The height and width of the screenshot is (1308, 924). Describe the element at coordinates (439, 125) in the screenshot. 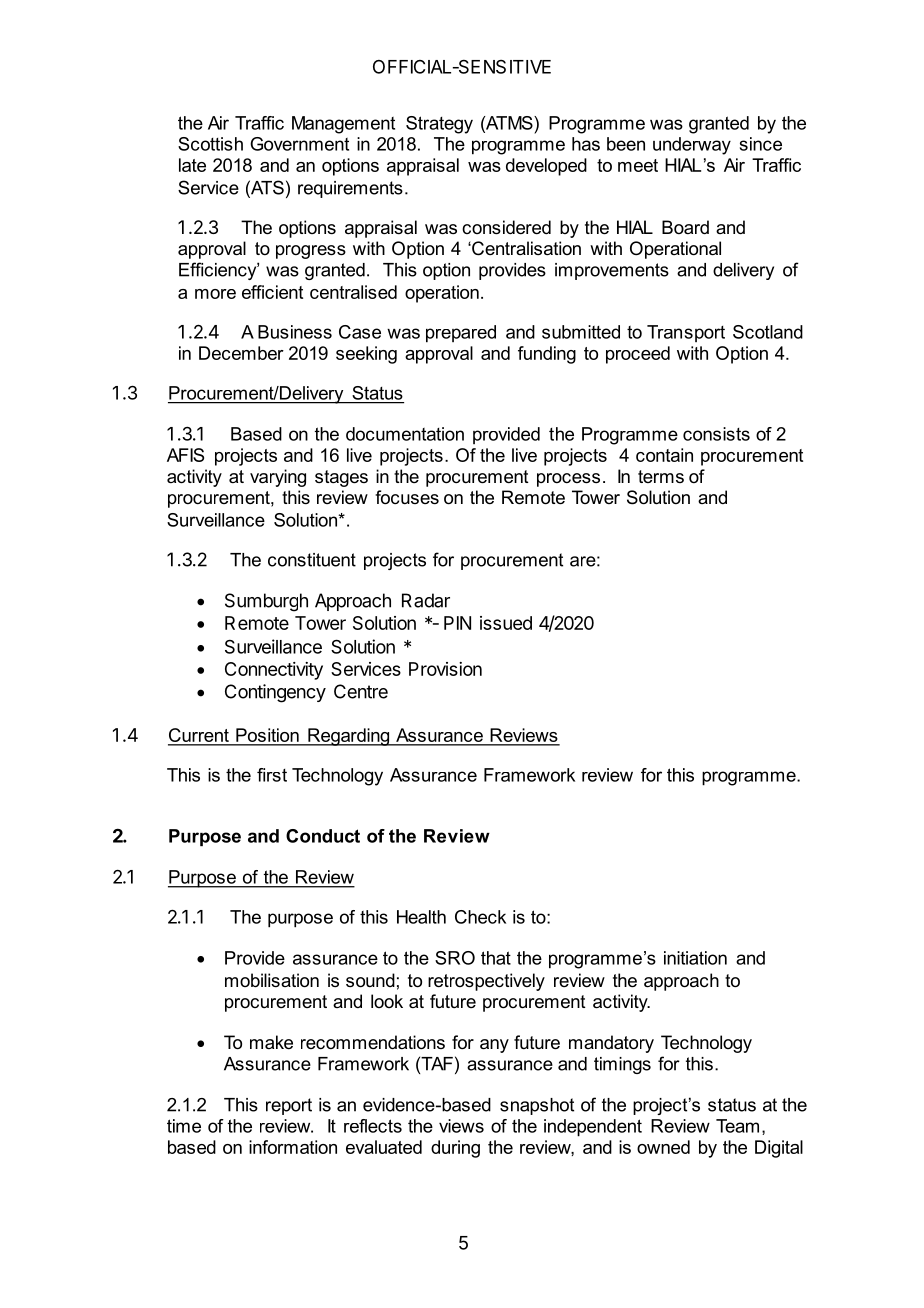

I see `Strategy` at that location.
